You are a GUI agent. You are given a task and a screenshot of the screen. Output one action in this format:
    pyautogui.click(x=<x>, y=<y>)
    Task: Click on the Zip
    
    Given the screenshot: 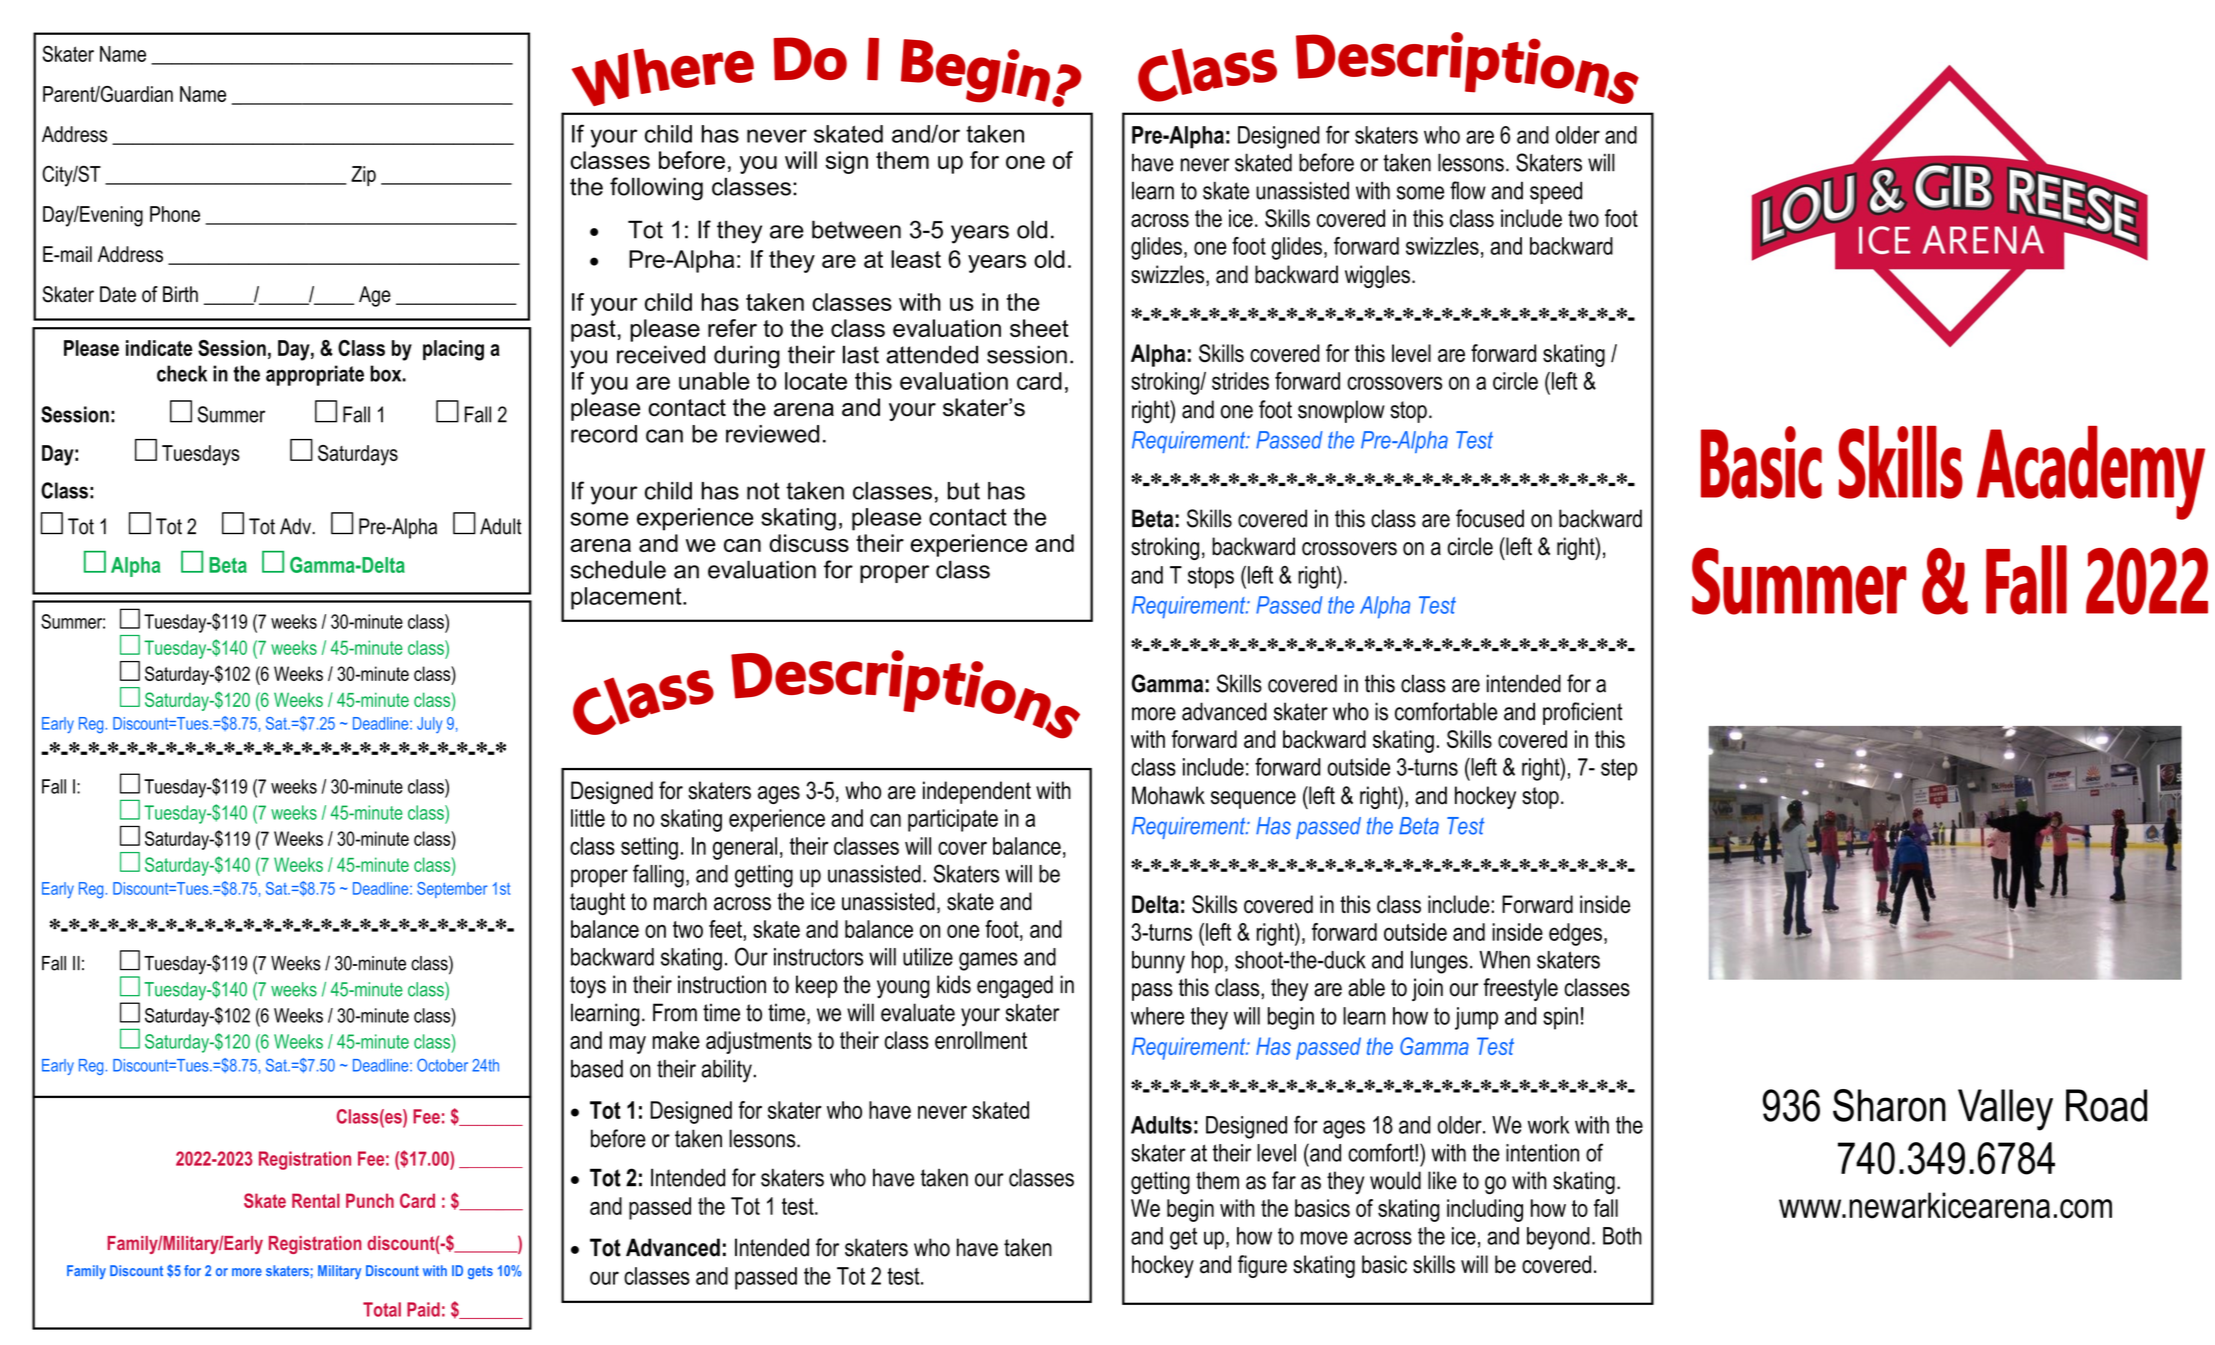 What is the action you would take?
    pyautogui.click(x=363, y=176)
